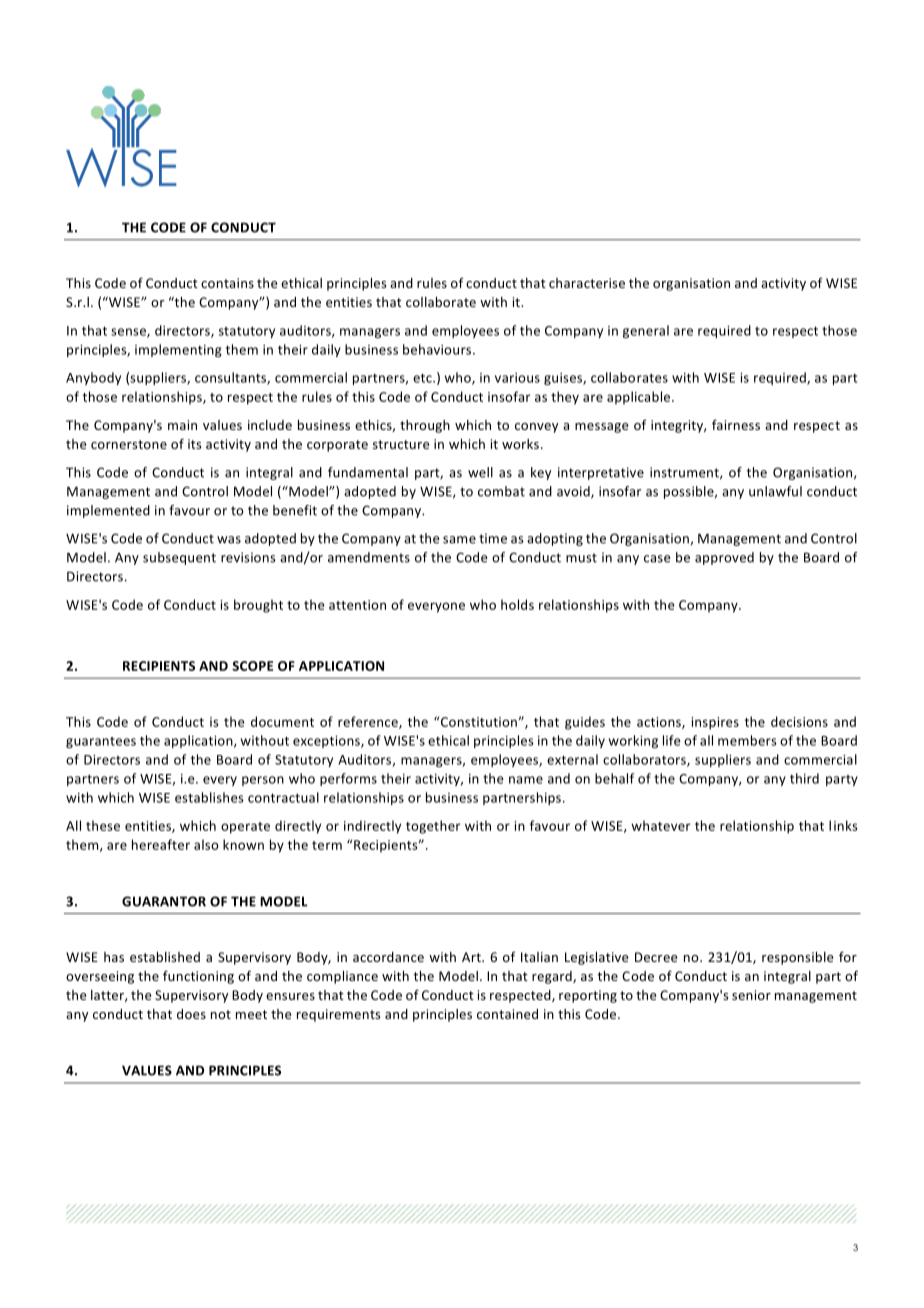  Describe the element at coordinates (198, 977) in the screenshot. I see `functioning` at that location.
